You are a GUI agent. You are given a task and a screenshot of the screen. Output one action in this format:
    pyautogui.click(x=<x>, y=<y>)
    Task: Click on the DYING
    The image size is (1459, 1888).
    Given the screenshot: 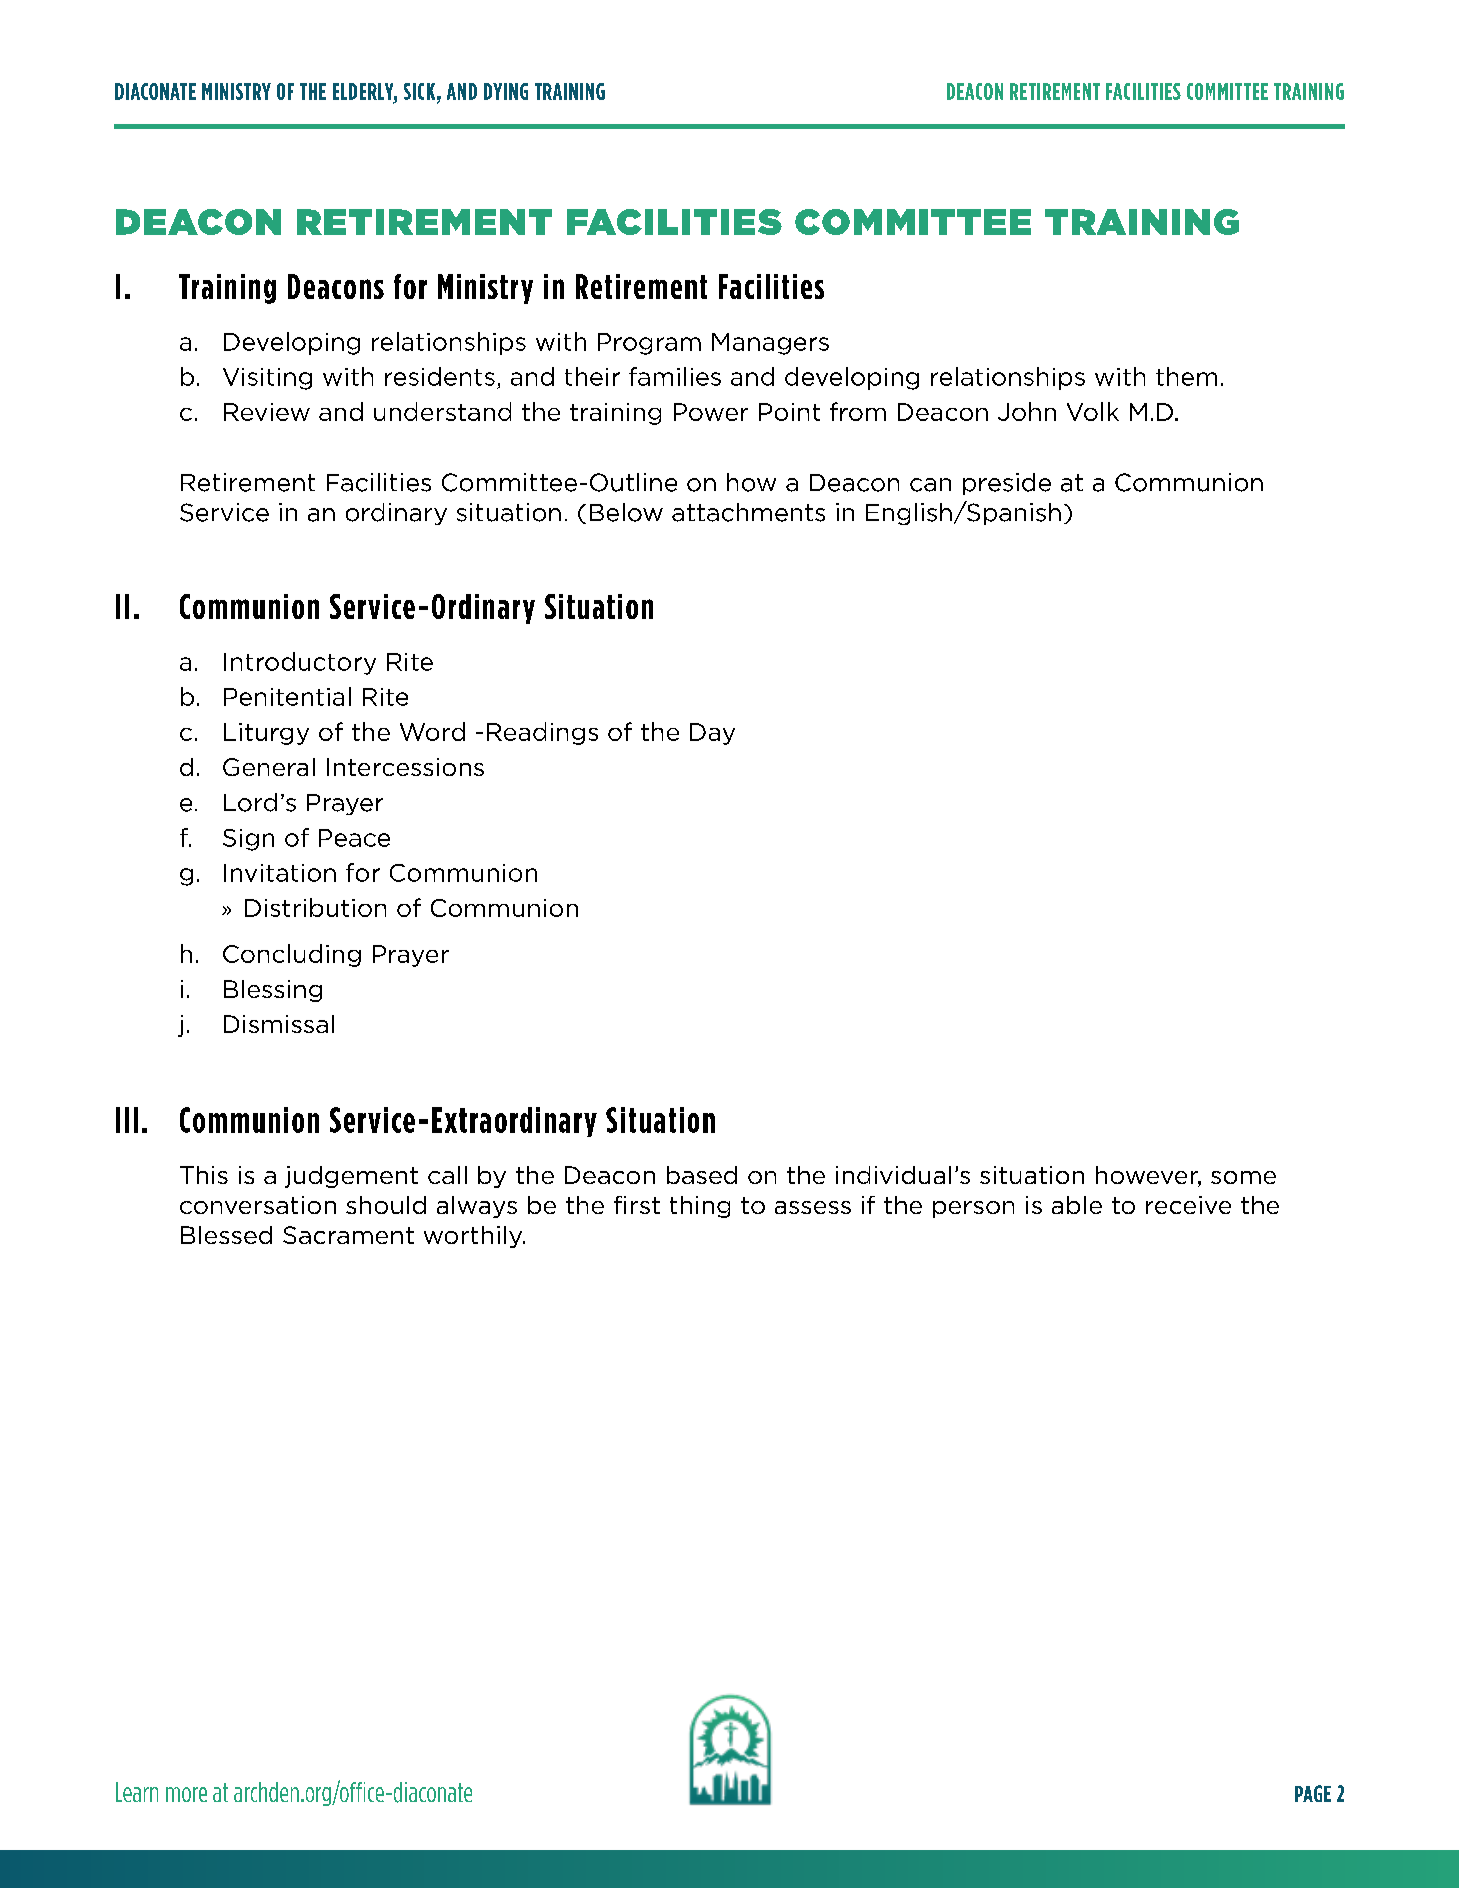 What is the action you would take?
    pyautogui.click(x=506, y=91)
